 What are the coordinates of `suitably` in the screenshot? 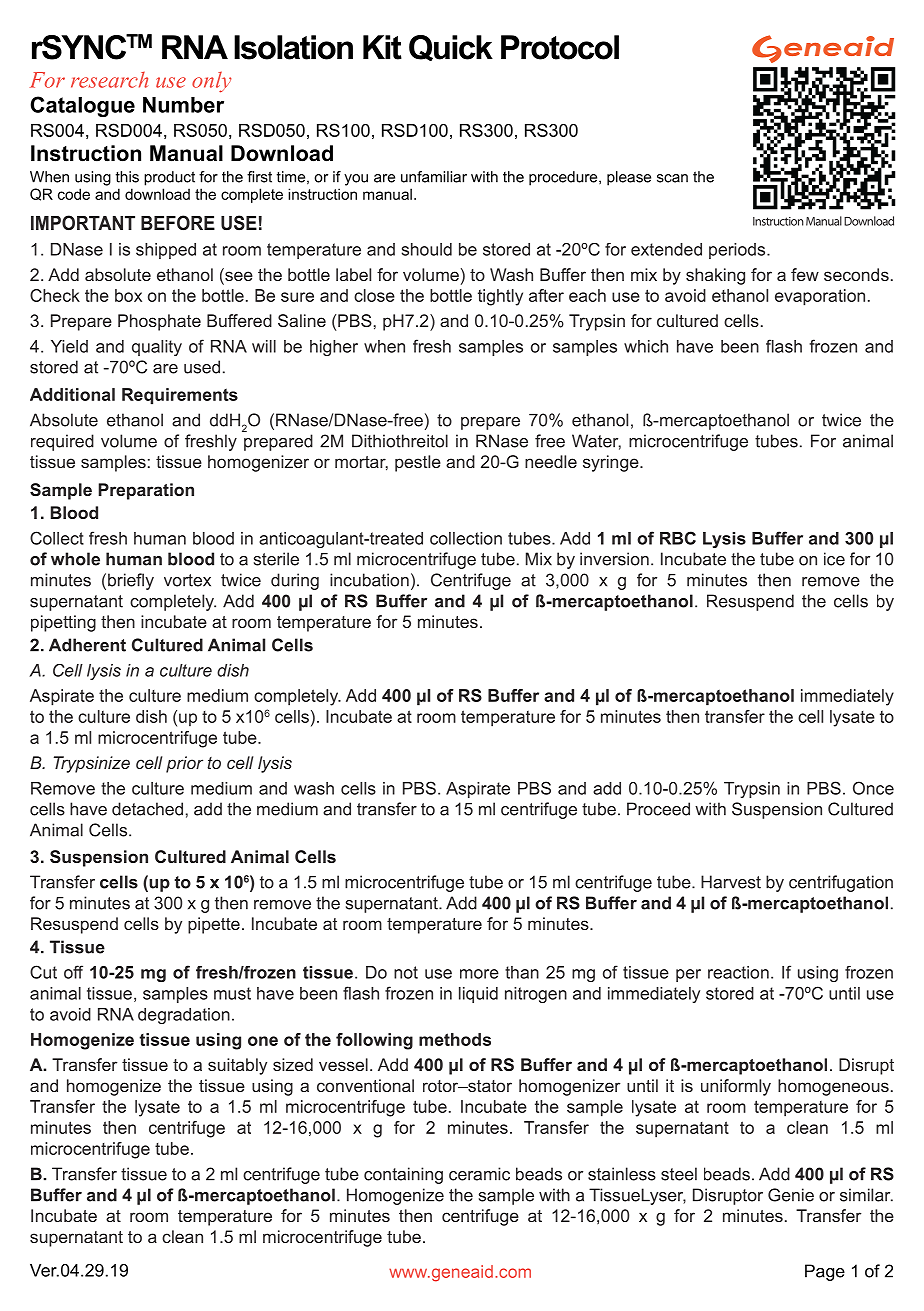 It's located at (237, 1066).
